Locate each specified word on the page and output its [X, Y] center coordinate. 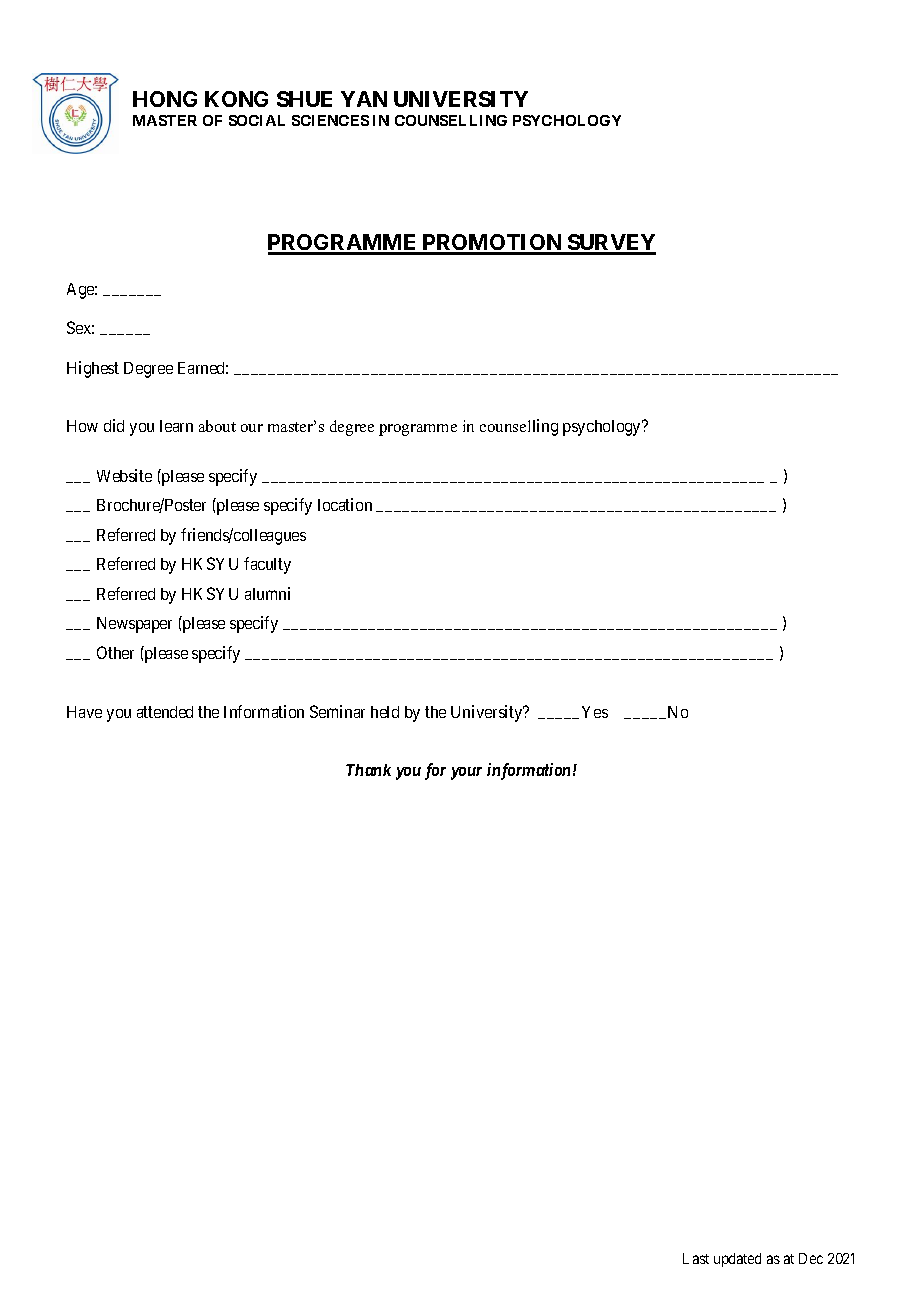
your [466, 773]
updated [737, 1260]
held [385, 712]
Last [696, 1258]
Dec [811, 1258]
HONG [165, 99]
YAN [364, 99]
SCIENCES [330, 120]
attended [165, 712]
